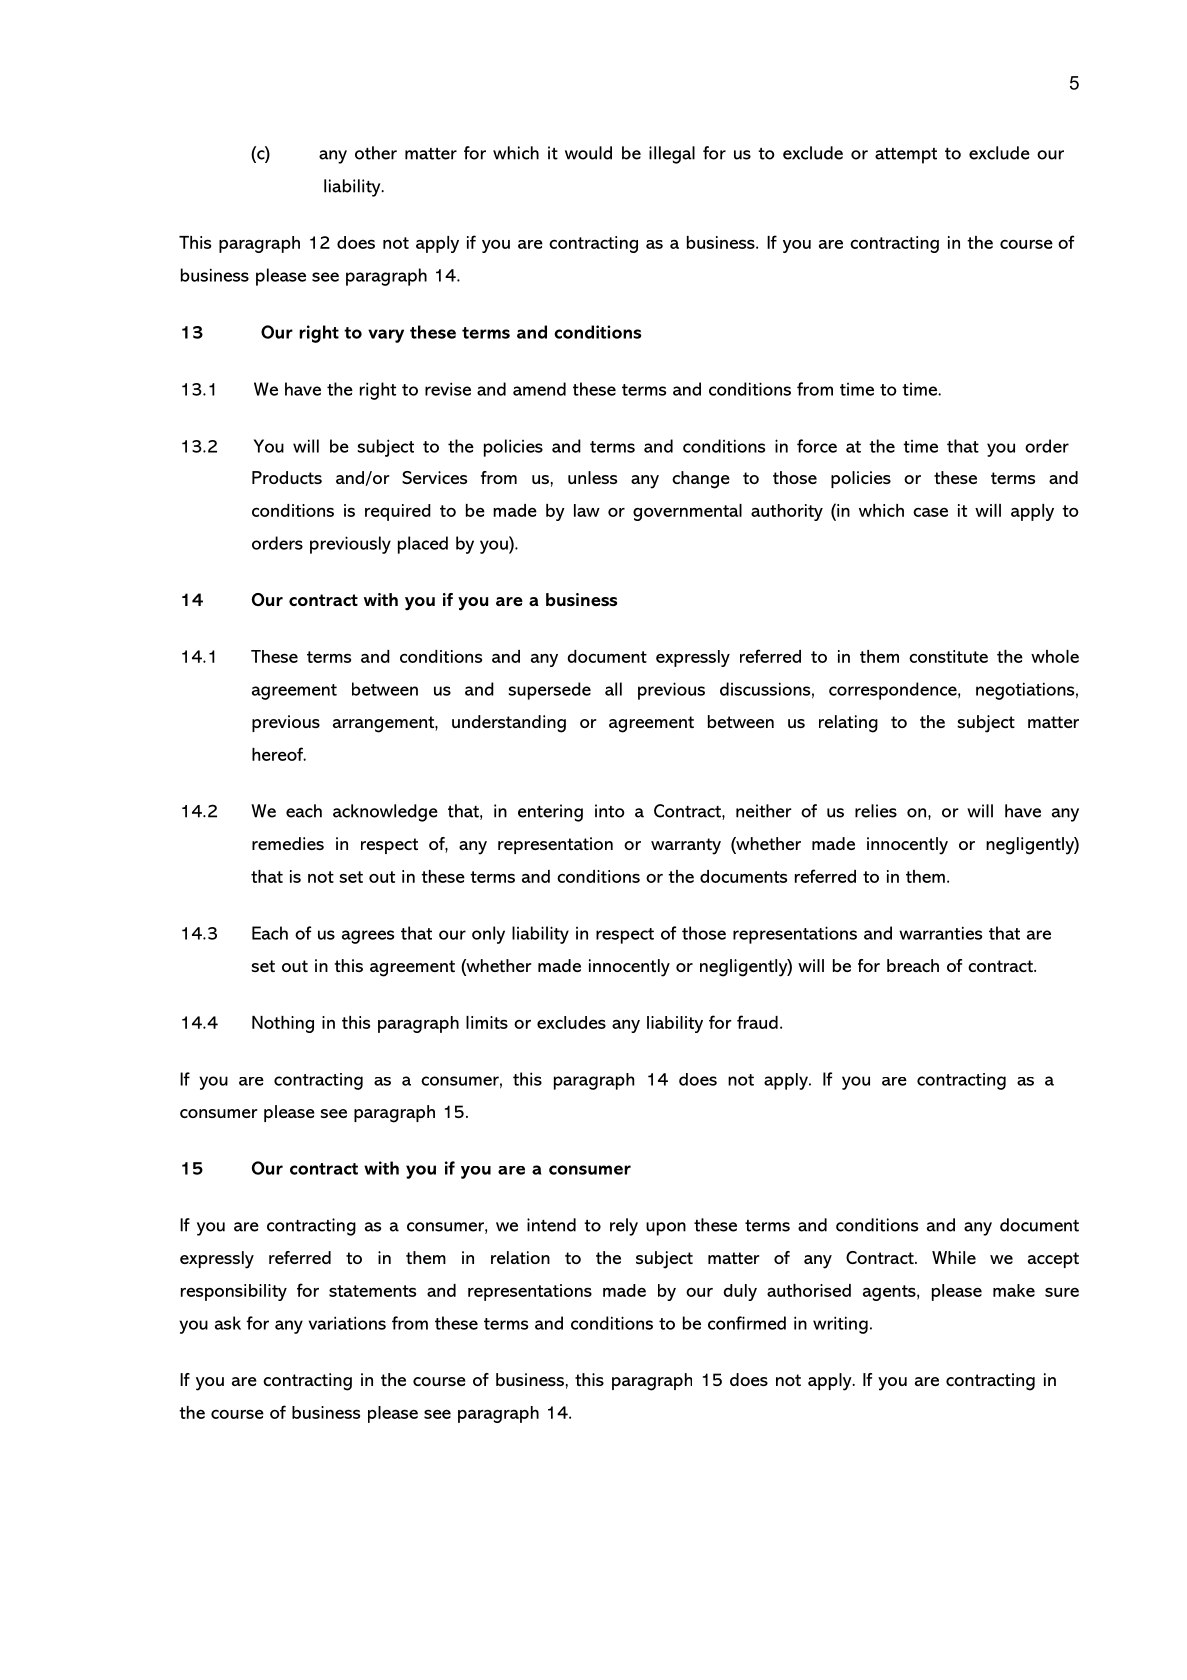 This screenshot has height=1680, width=1187. I want to click on other, so click(376, 153).
